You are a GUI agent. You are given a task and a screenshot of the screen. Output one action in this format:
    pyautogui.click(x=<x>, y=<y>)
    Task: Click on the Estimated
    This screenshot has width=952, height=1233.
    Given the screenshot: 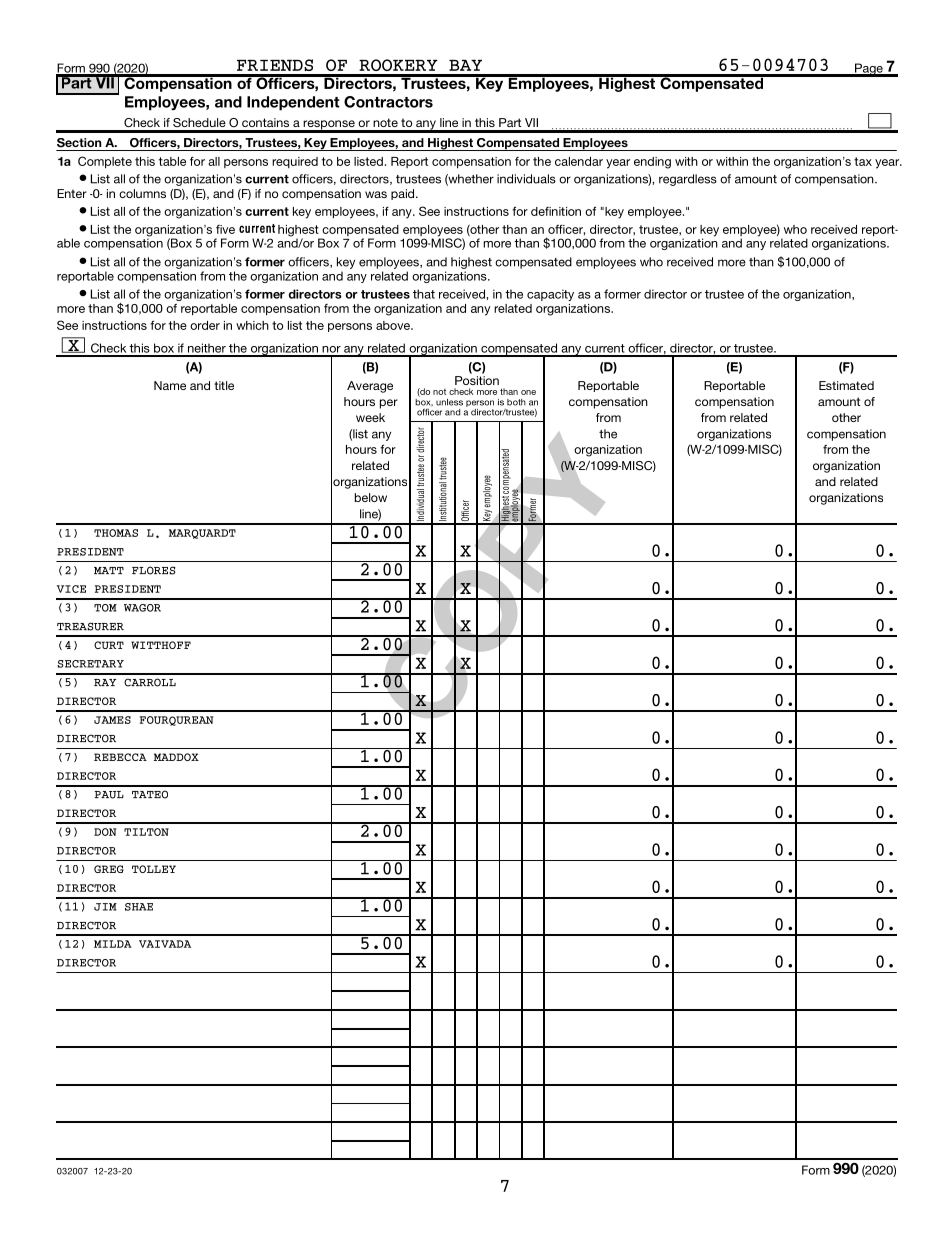 What is the action you would take?
    pyautogui.click(x=846, y=385)
